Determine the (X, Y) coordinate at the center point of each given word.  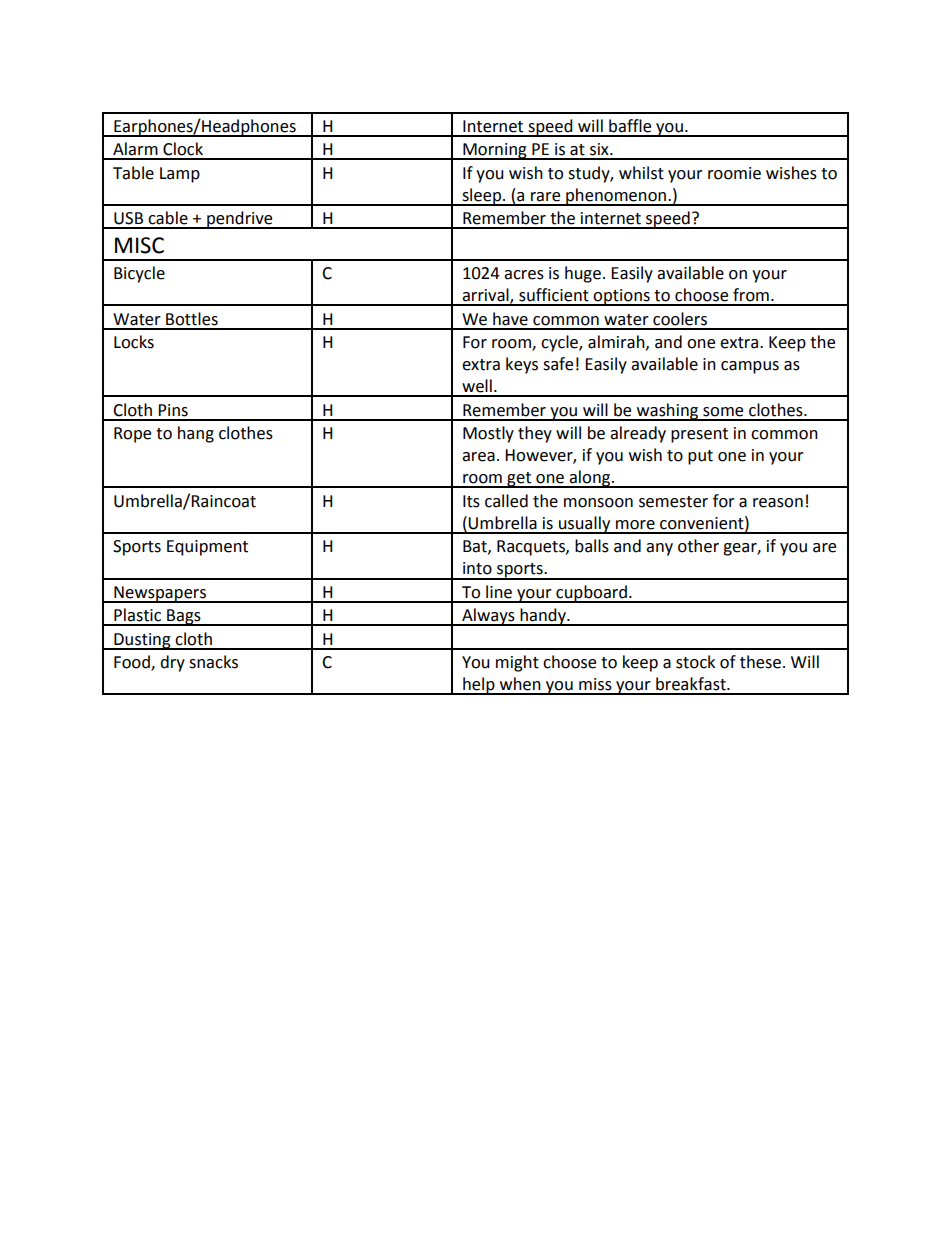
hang (196, 434)
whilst (641, 173)
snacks (213, 662)
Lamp (180, 175)
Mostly (488, 434)
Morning (495, 151)
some (723, 412)
